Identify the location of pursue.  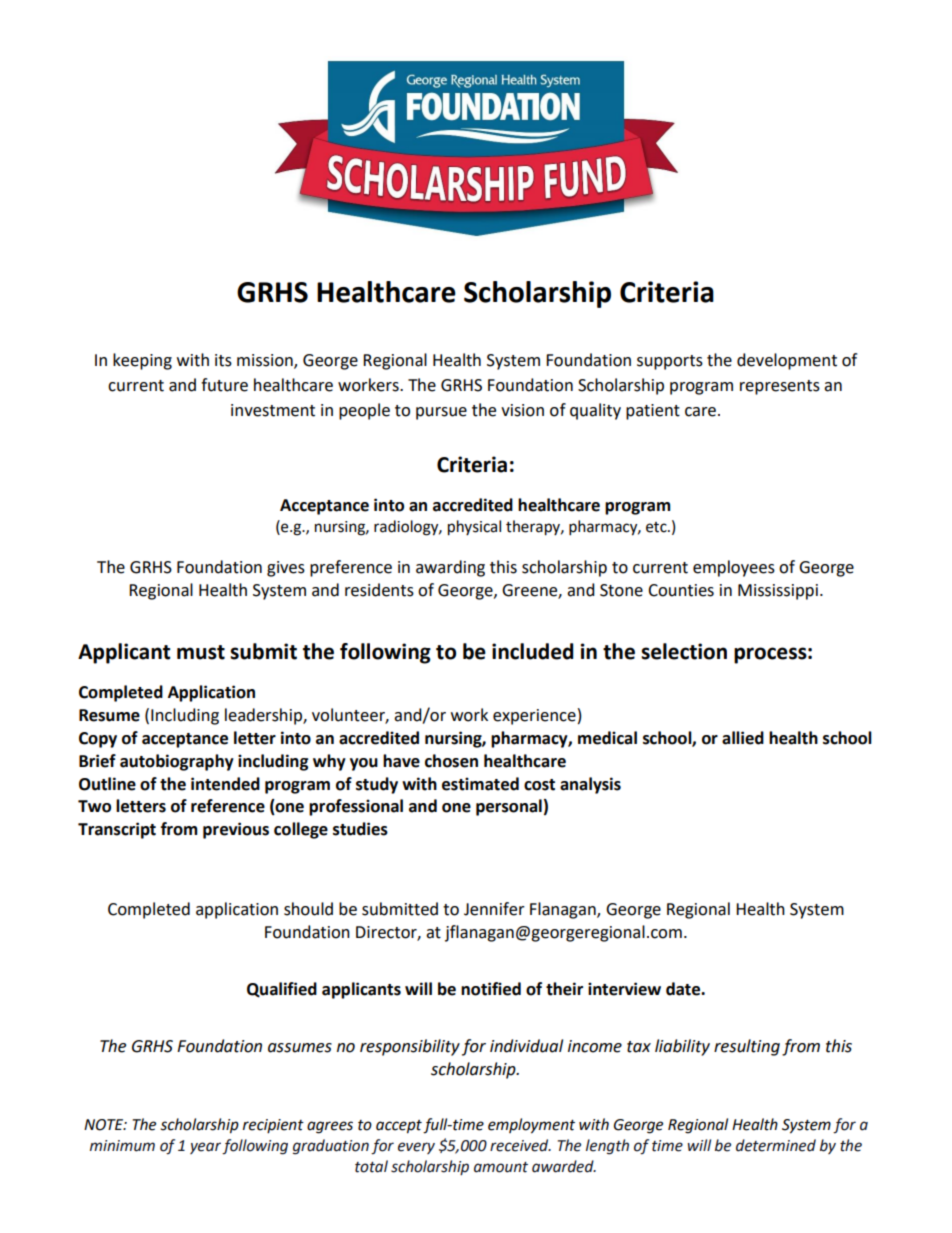
(441, 413).
